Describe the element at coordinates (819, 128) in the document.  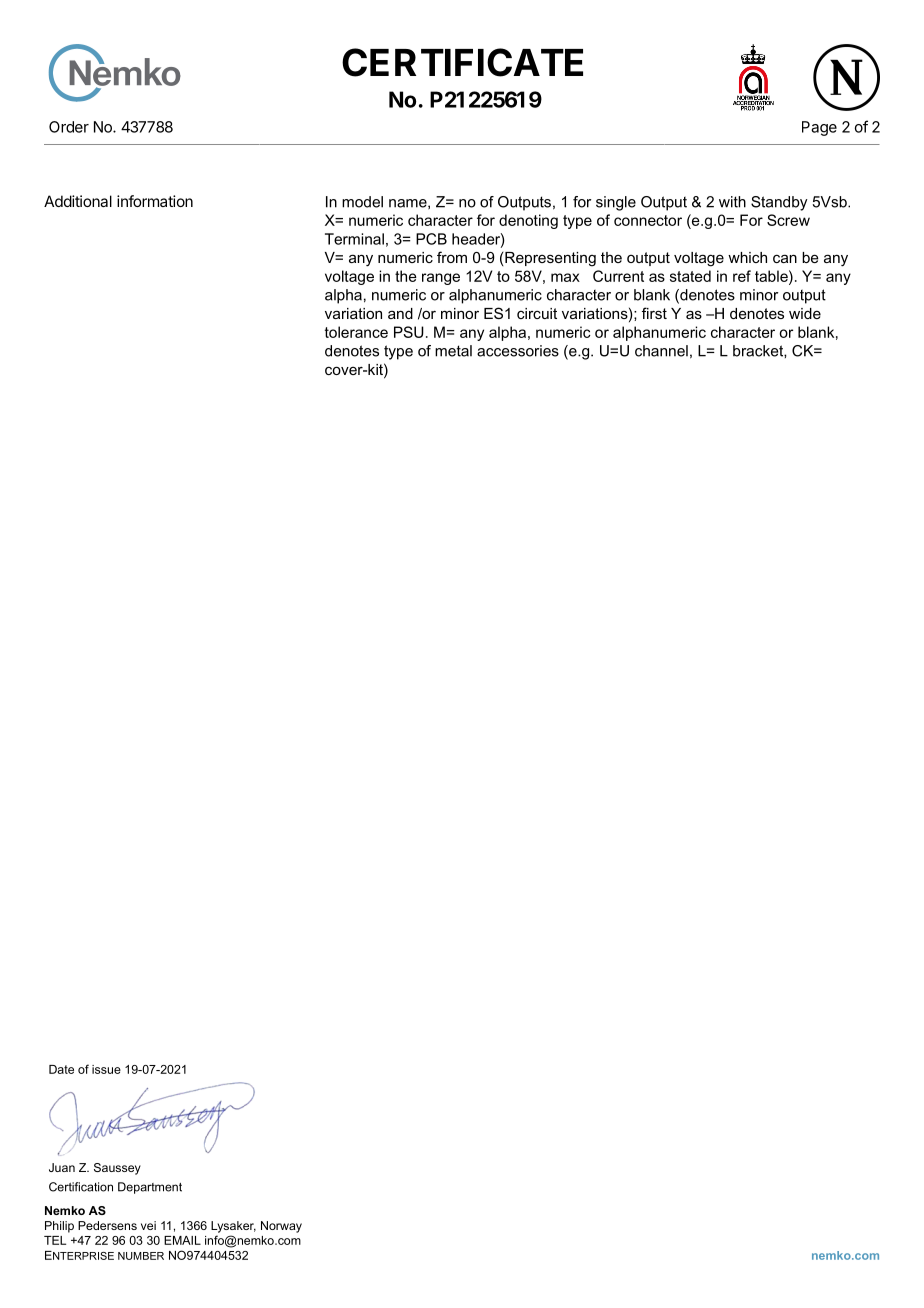
I see `Page` at that location.
